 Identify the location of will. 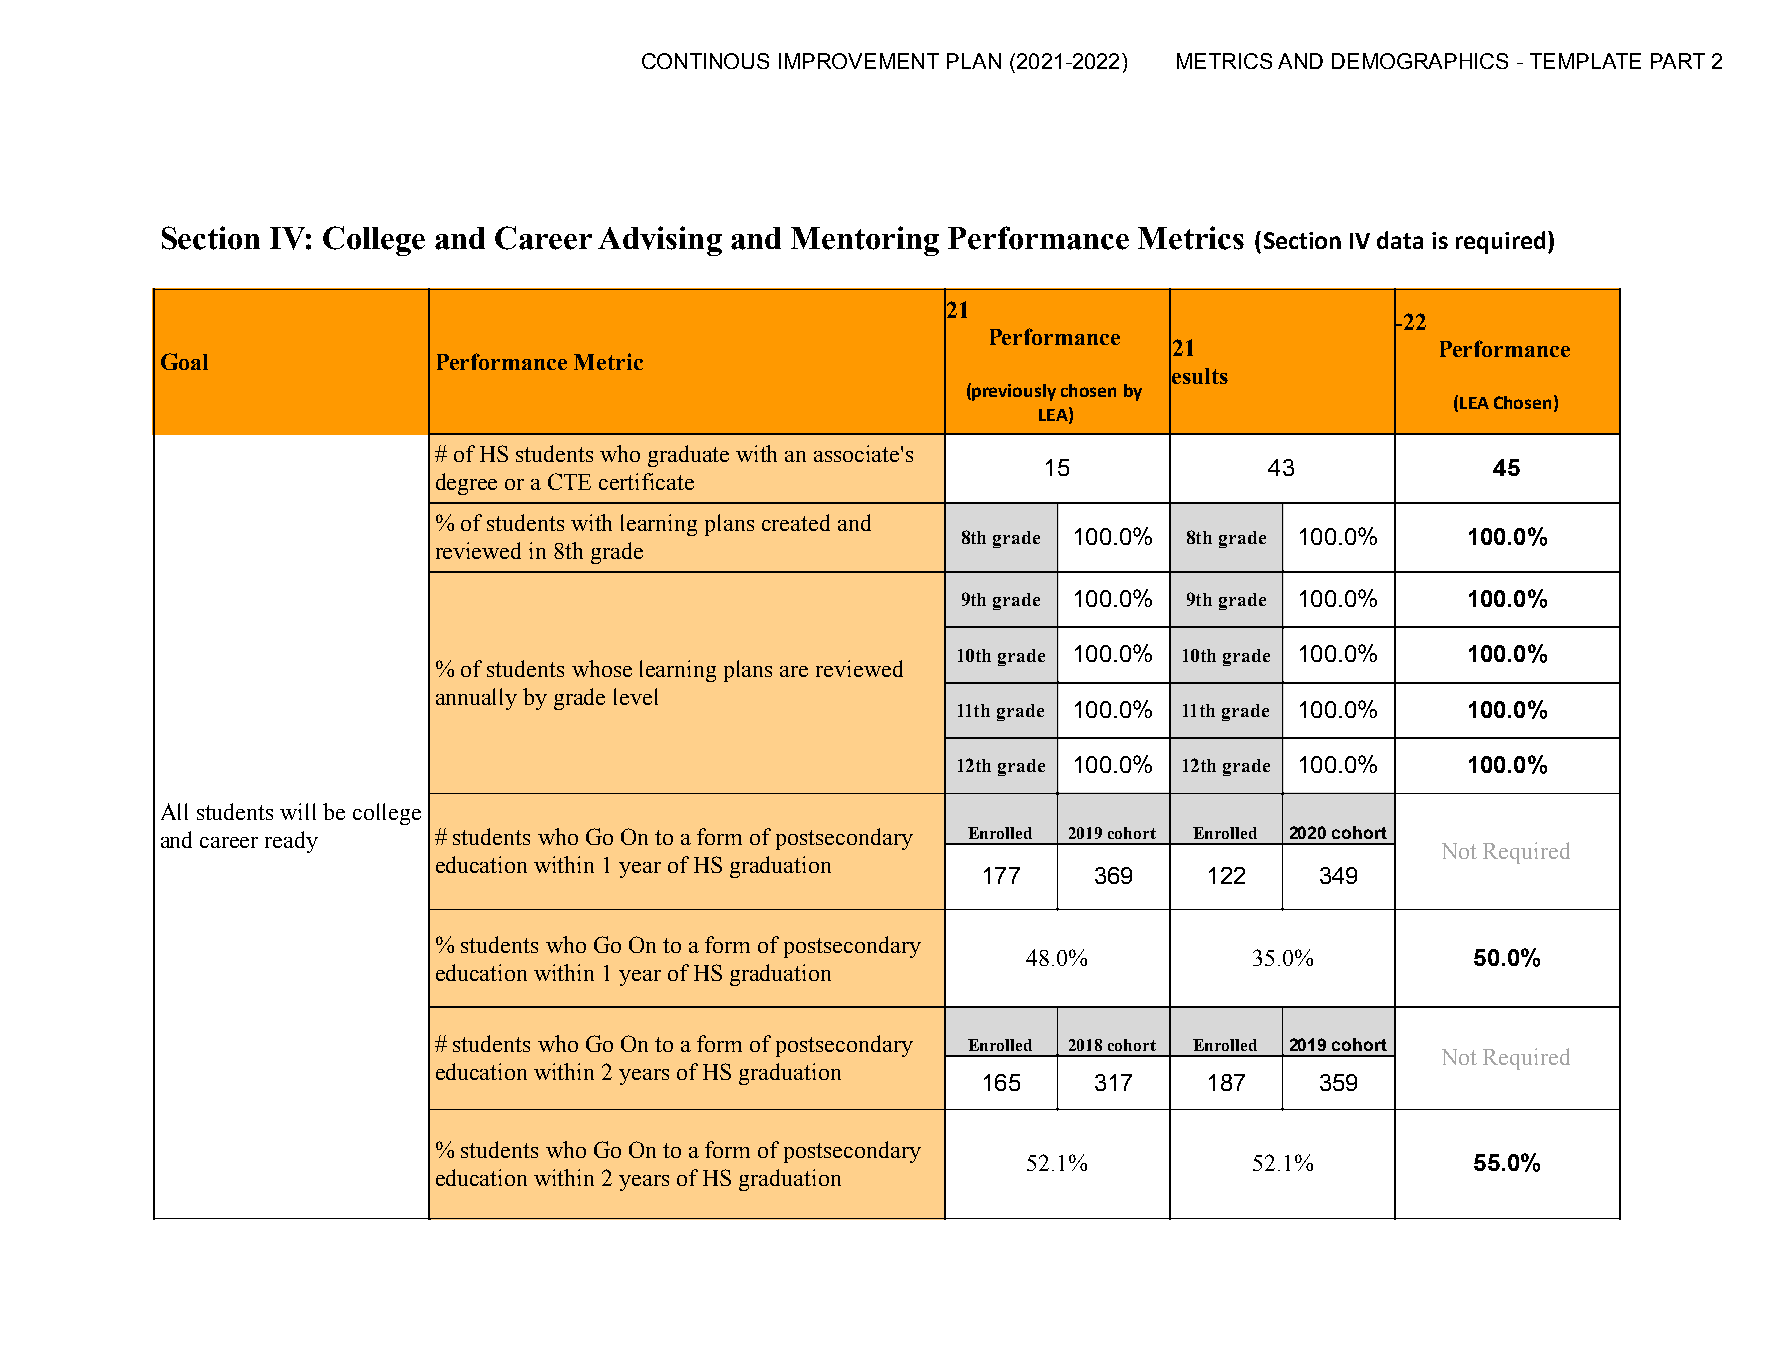
(298, 811).
